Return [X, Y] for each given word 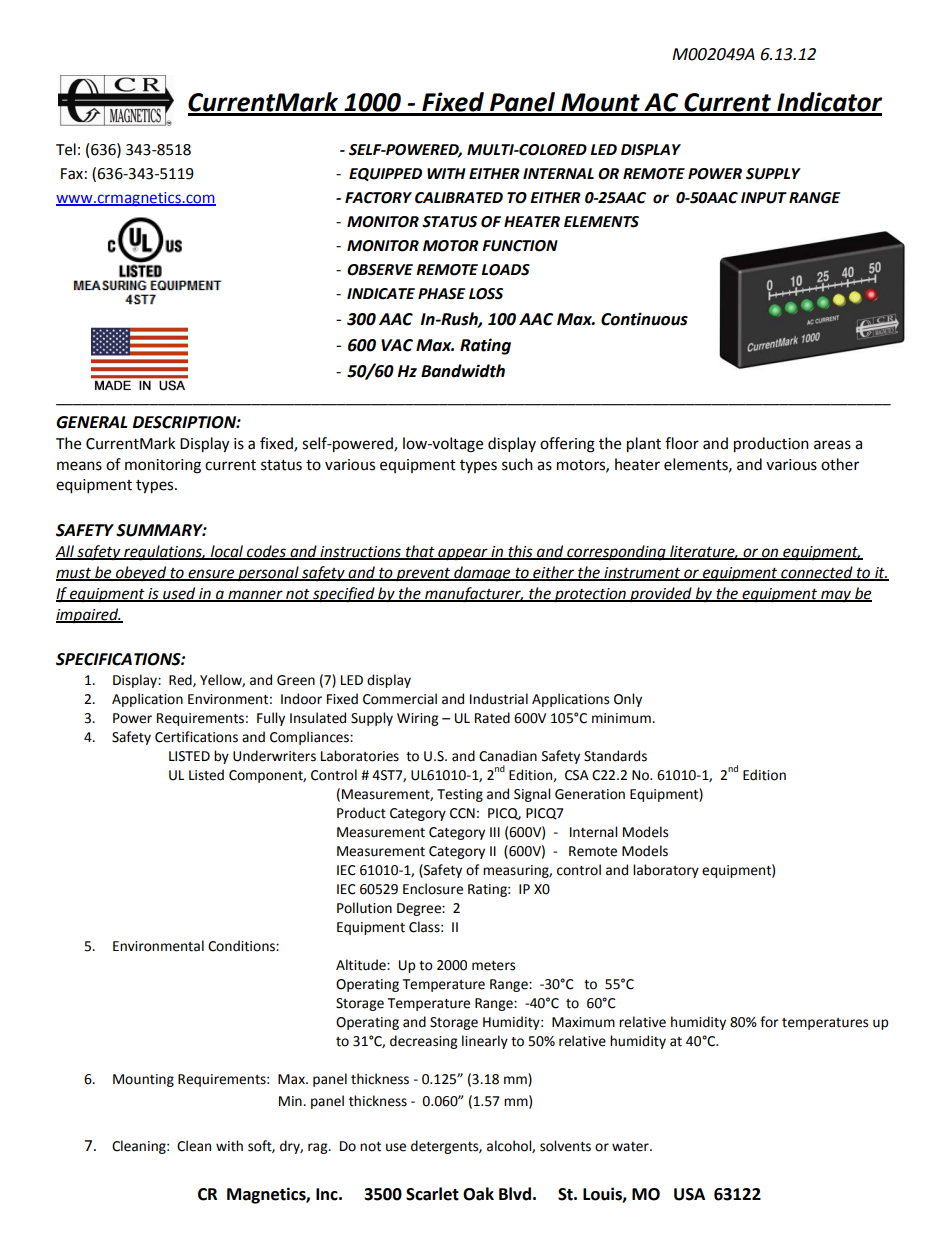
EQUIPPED [385, 174]
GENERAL [92, 422]
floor [682, 443]
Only [628, 700]
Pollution [364, 908]
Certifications [196, 737]
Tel [66, 149]
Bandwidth [463, 371]
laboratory [666, 871]
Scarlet [432, 1194]
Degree [420, 909]
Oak [478, 1194]
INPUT [764, 198]
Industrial [499, 699]
